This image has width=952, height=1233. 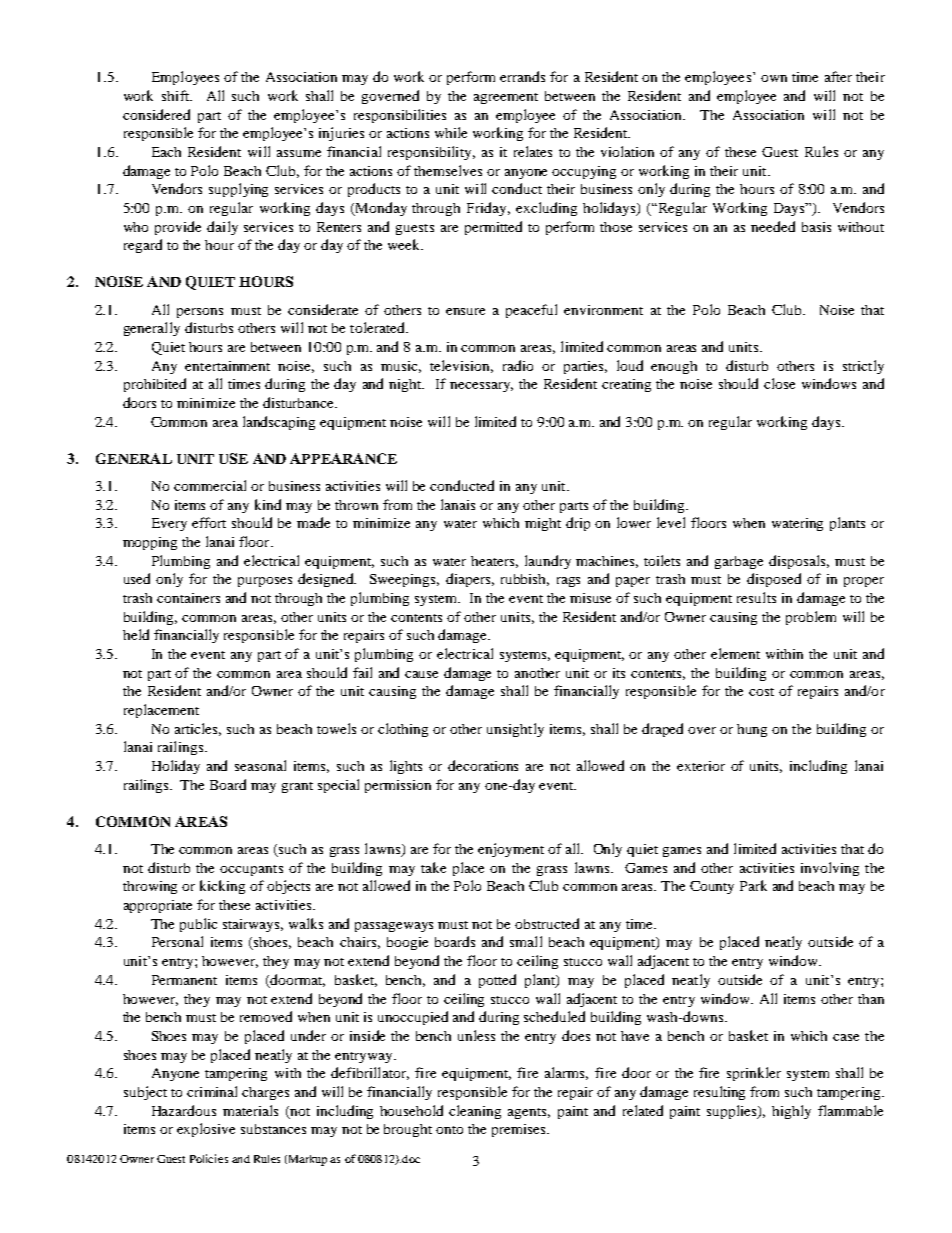 I want to click on explosive, so click(x=206, y=1130).
